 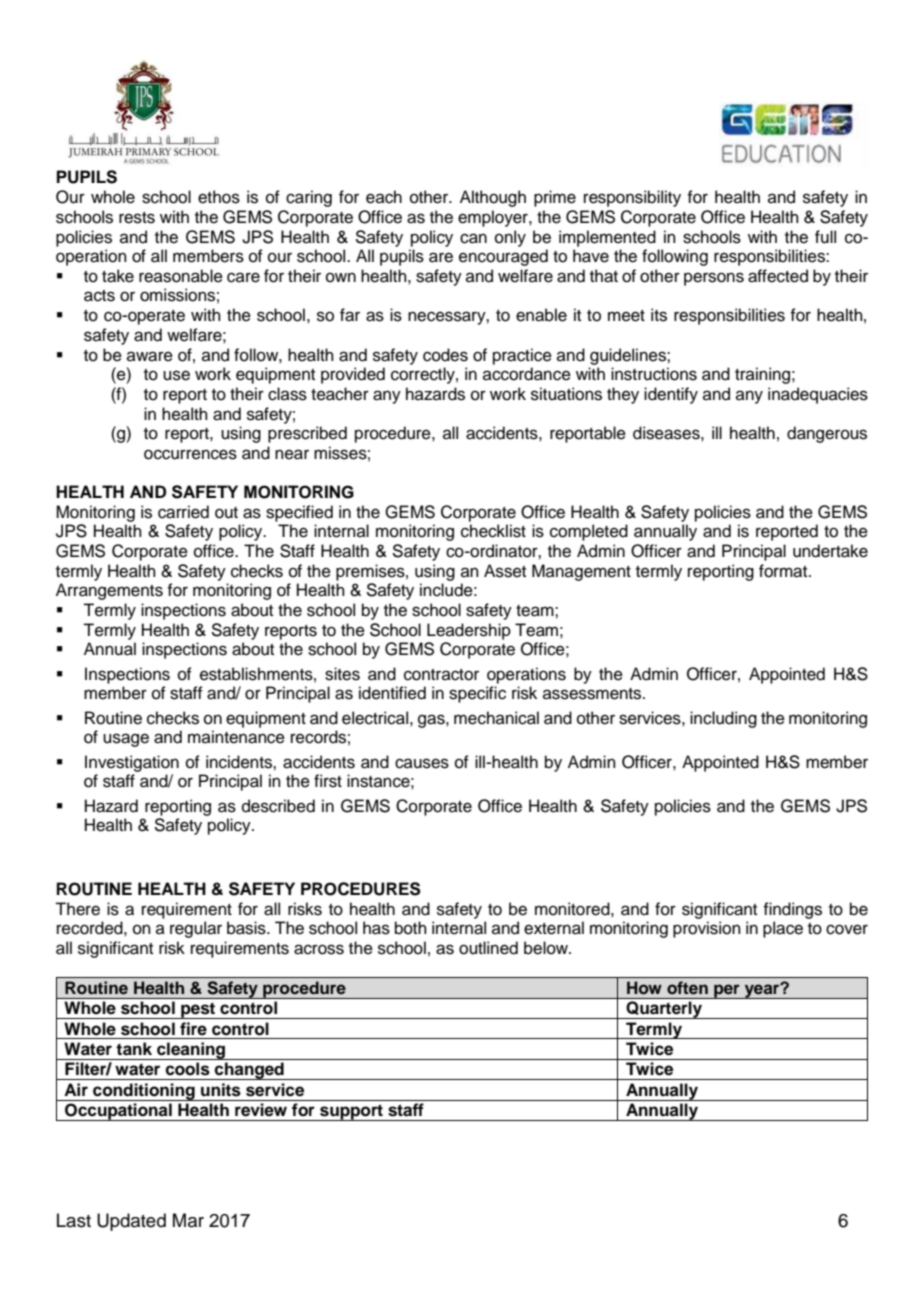 I want to click on outlined, so click(x=488, y=948).
